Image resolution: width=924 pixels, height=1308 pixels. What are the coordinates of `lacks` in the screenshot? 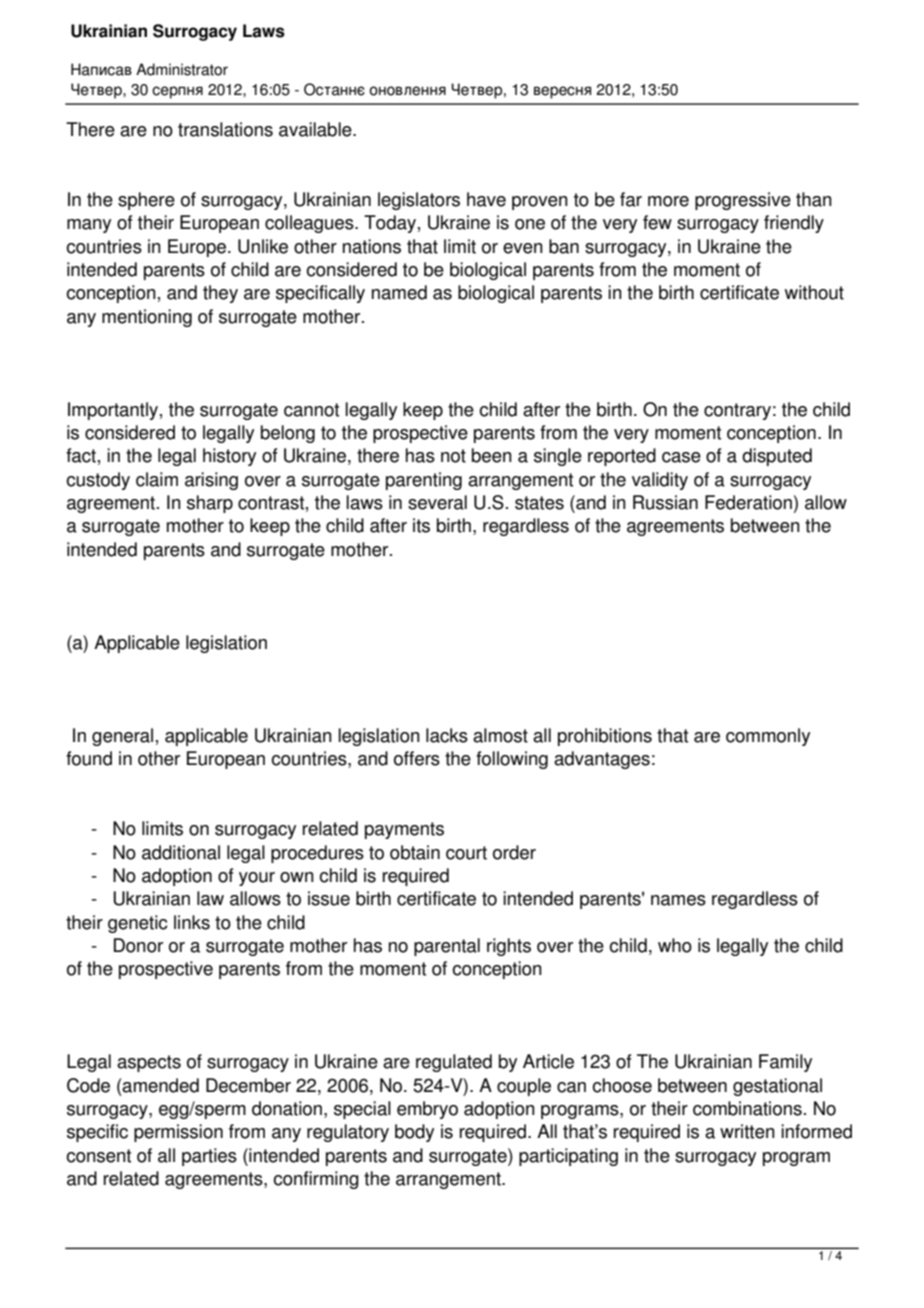 It's located at (447, 735).
